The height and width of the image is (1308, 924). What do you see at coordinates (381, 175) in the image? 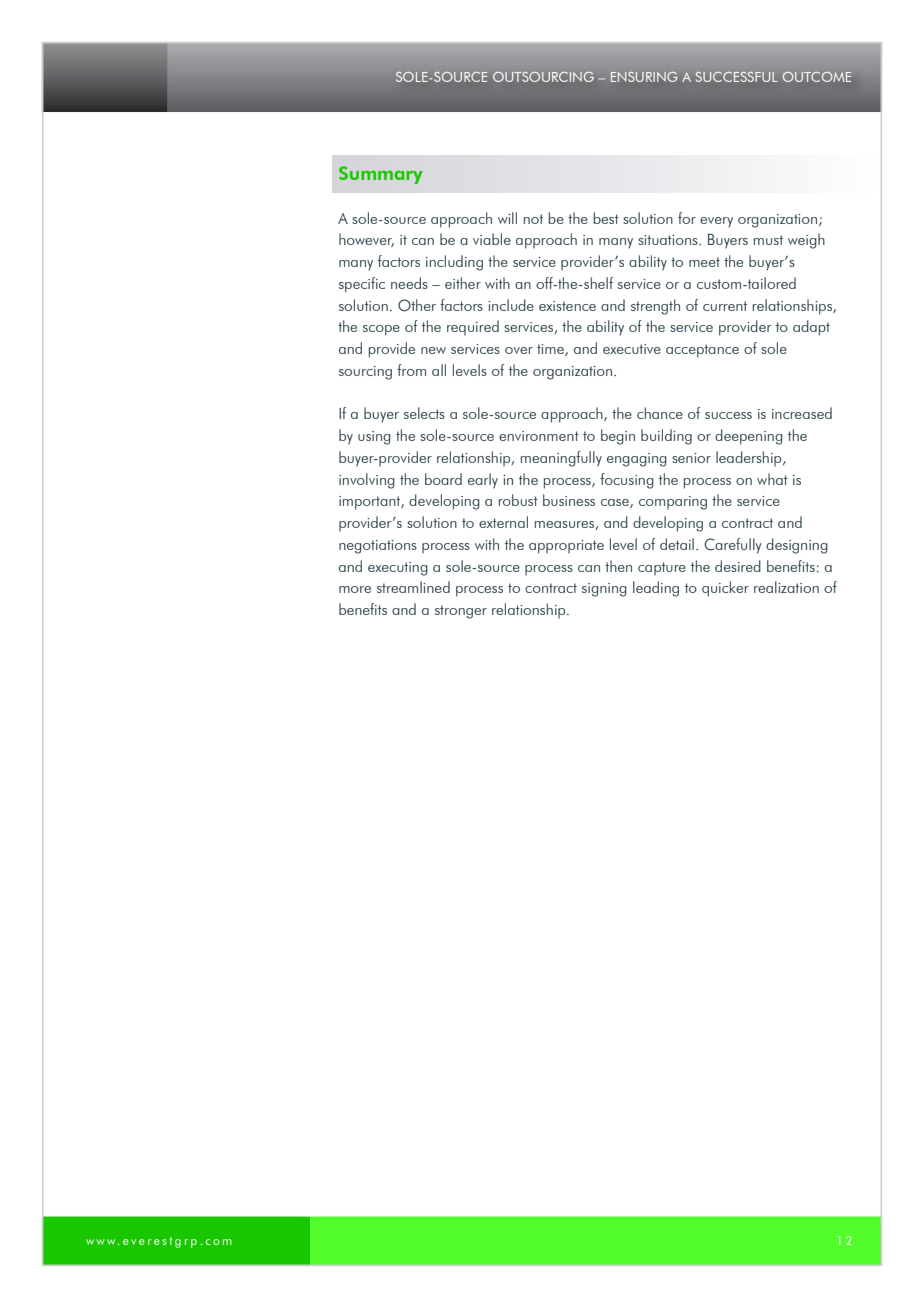
I see `Summary` at bounding box center [381, 175].
